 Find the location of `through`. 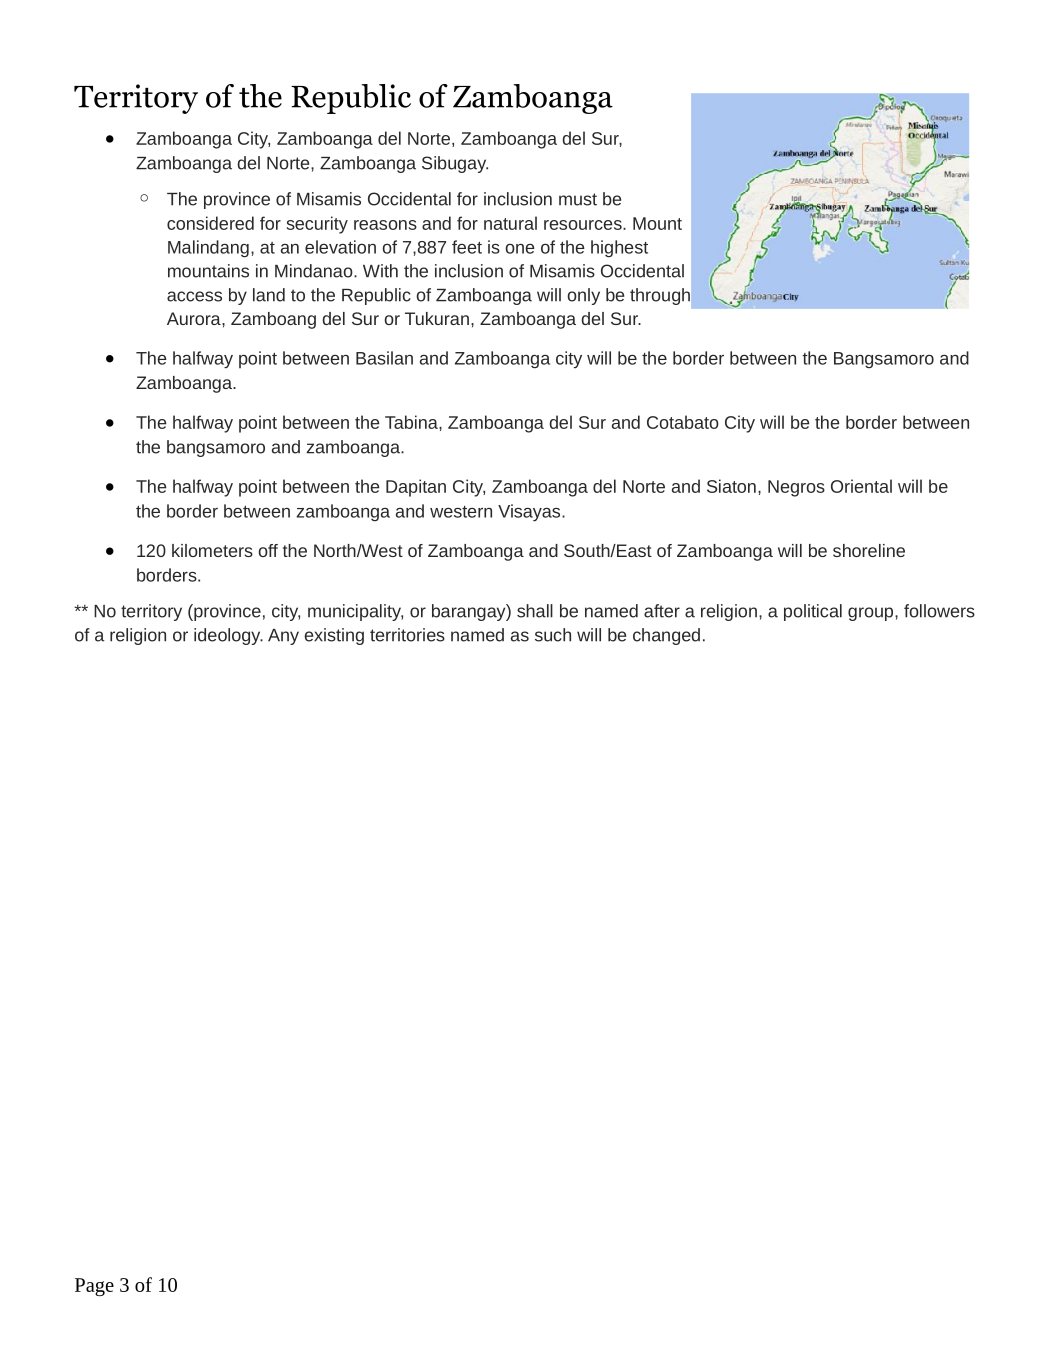

through is located at coordinates (660, 296).
